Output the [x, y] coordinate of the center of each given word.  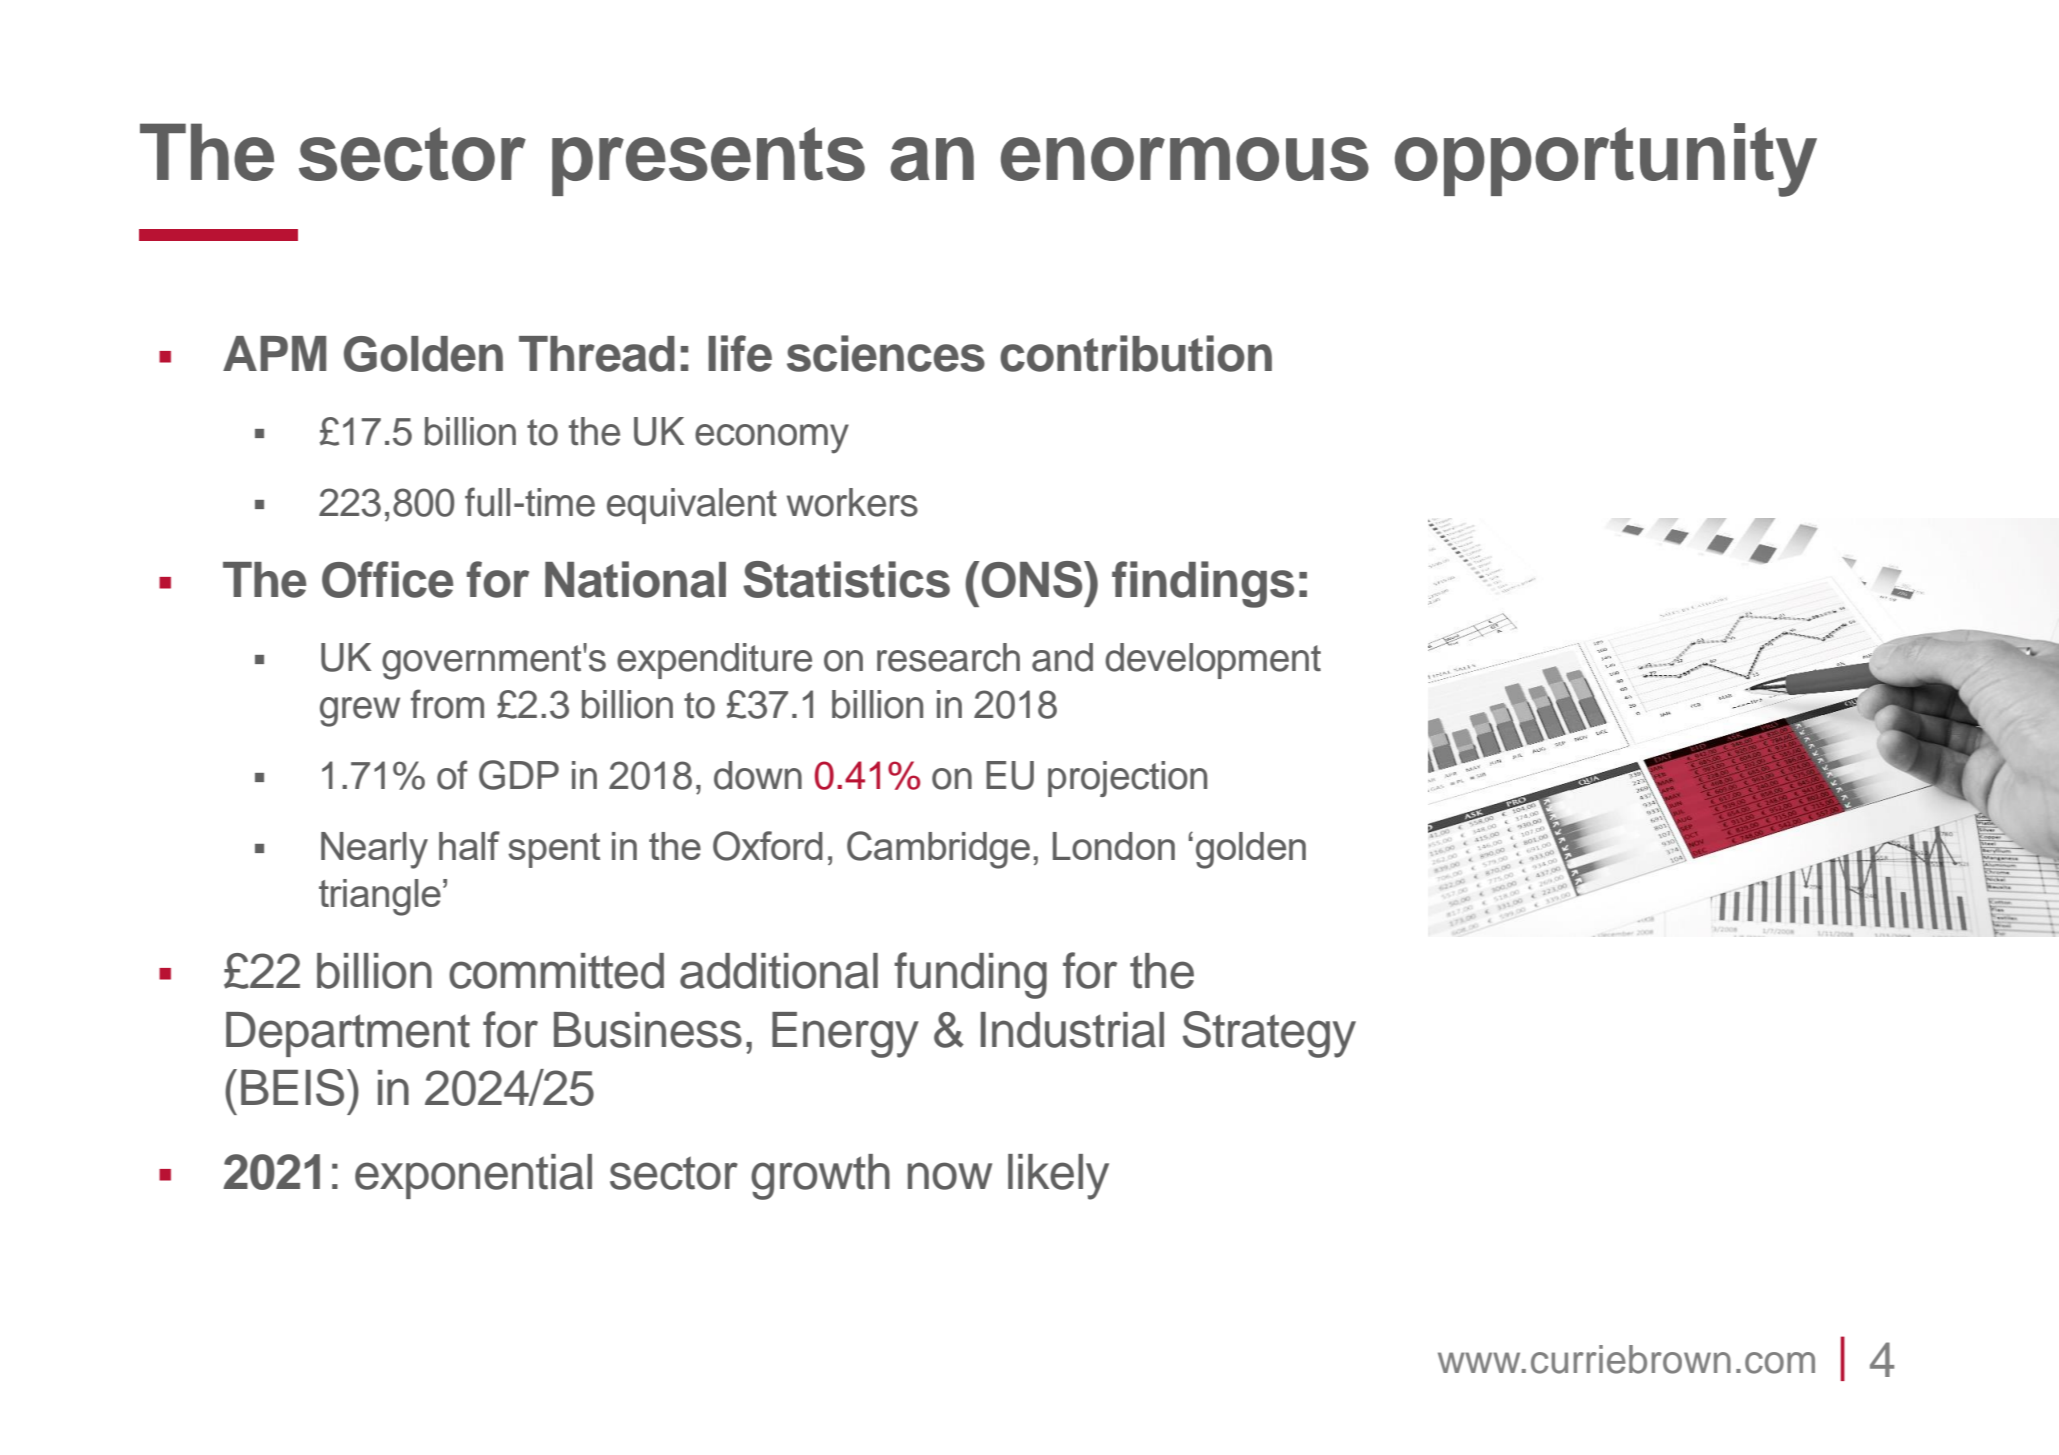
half [469, 845]
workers [852, 502]
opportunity [1606, 160]
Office [387, 579]
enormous [1185, 159]
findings [1203, 584]
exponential [473, 1176]
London [1114, 846]
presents [708, 161]
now [950, 1176]
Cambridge [938, 850]
